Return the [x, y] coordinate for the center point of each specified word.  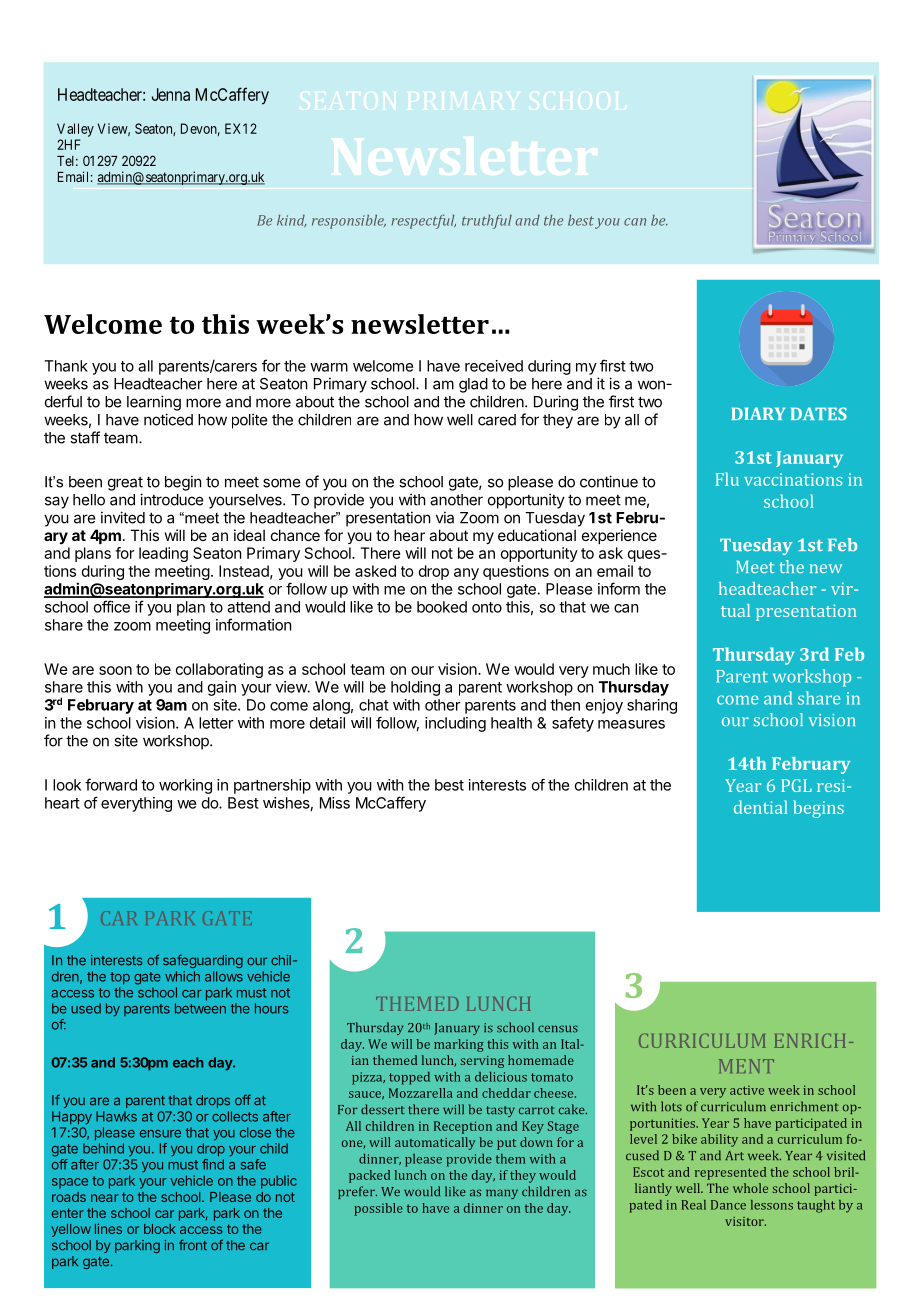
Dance [728, 1205]
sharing [652, 706]
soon [115, 670]
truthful [487, 222]
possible [378, 1209]
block [160, 1229]
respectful [423, 222]
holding [415, 688]
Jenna [171, 94]
